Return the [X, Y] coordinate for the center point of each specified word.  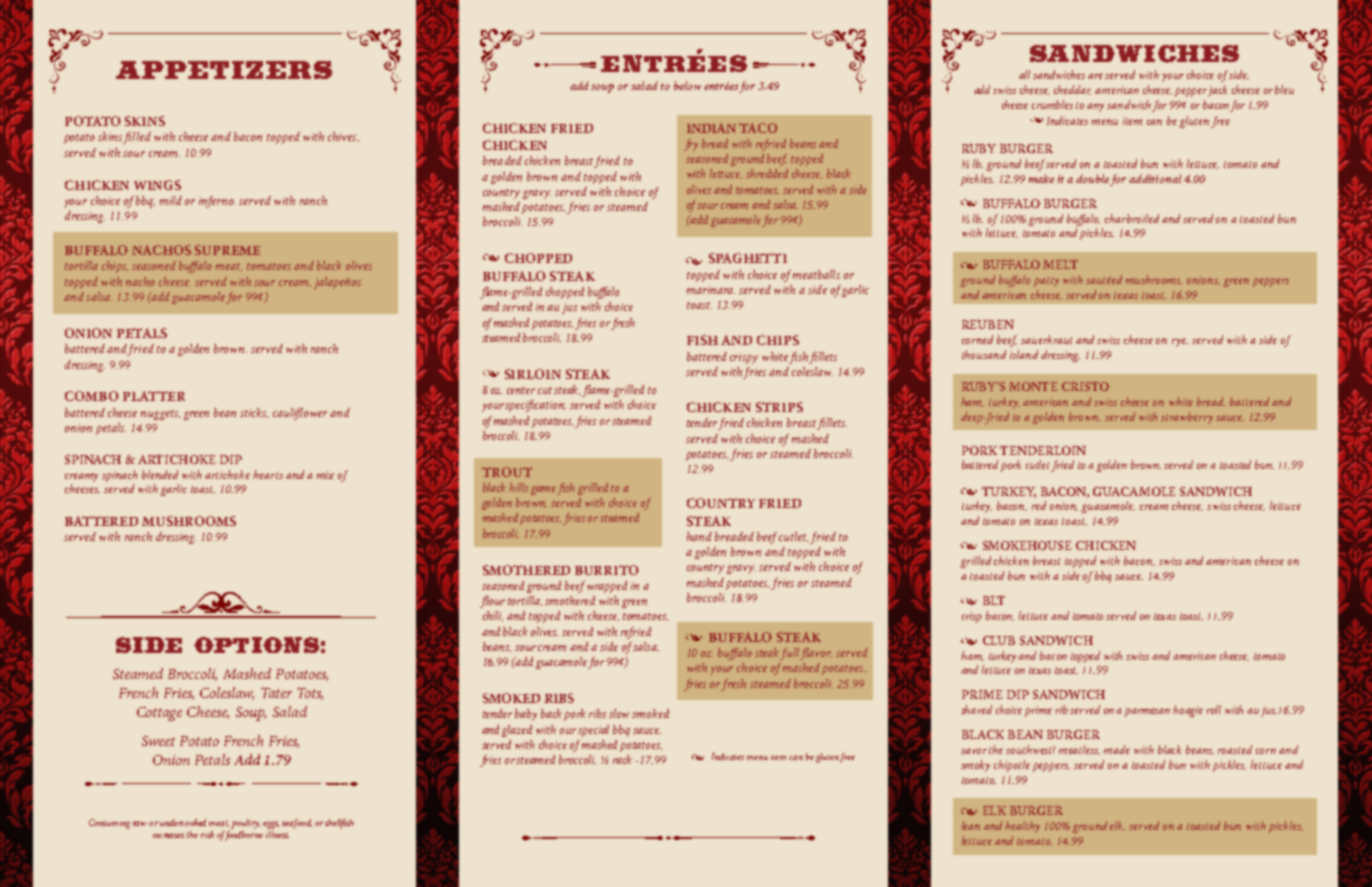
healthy [1022, 827]
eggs [271, 825]
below [687, 85]
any [1095, 107]
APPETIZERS [224, 70]
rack [622, 759]
